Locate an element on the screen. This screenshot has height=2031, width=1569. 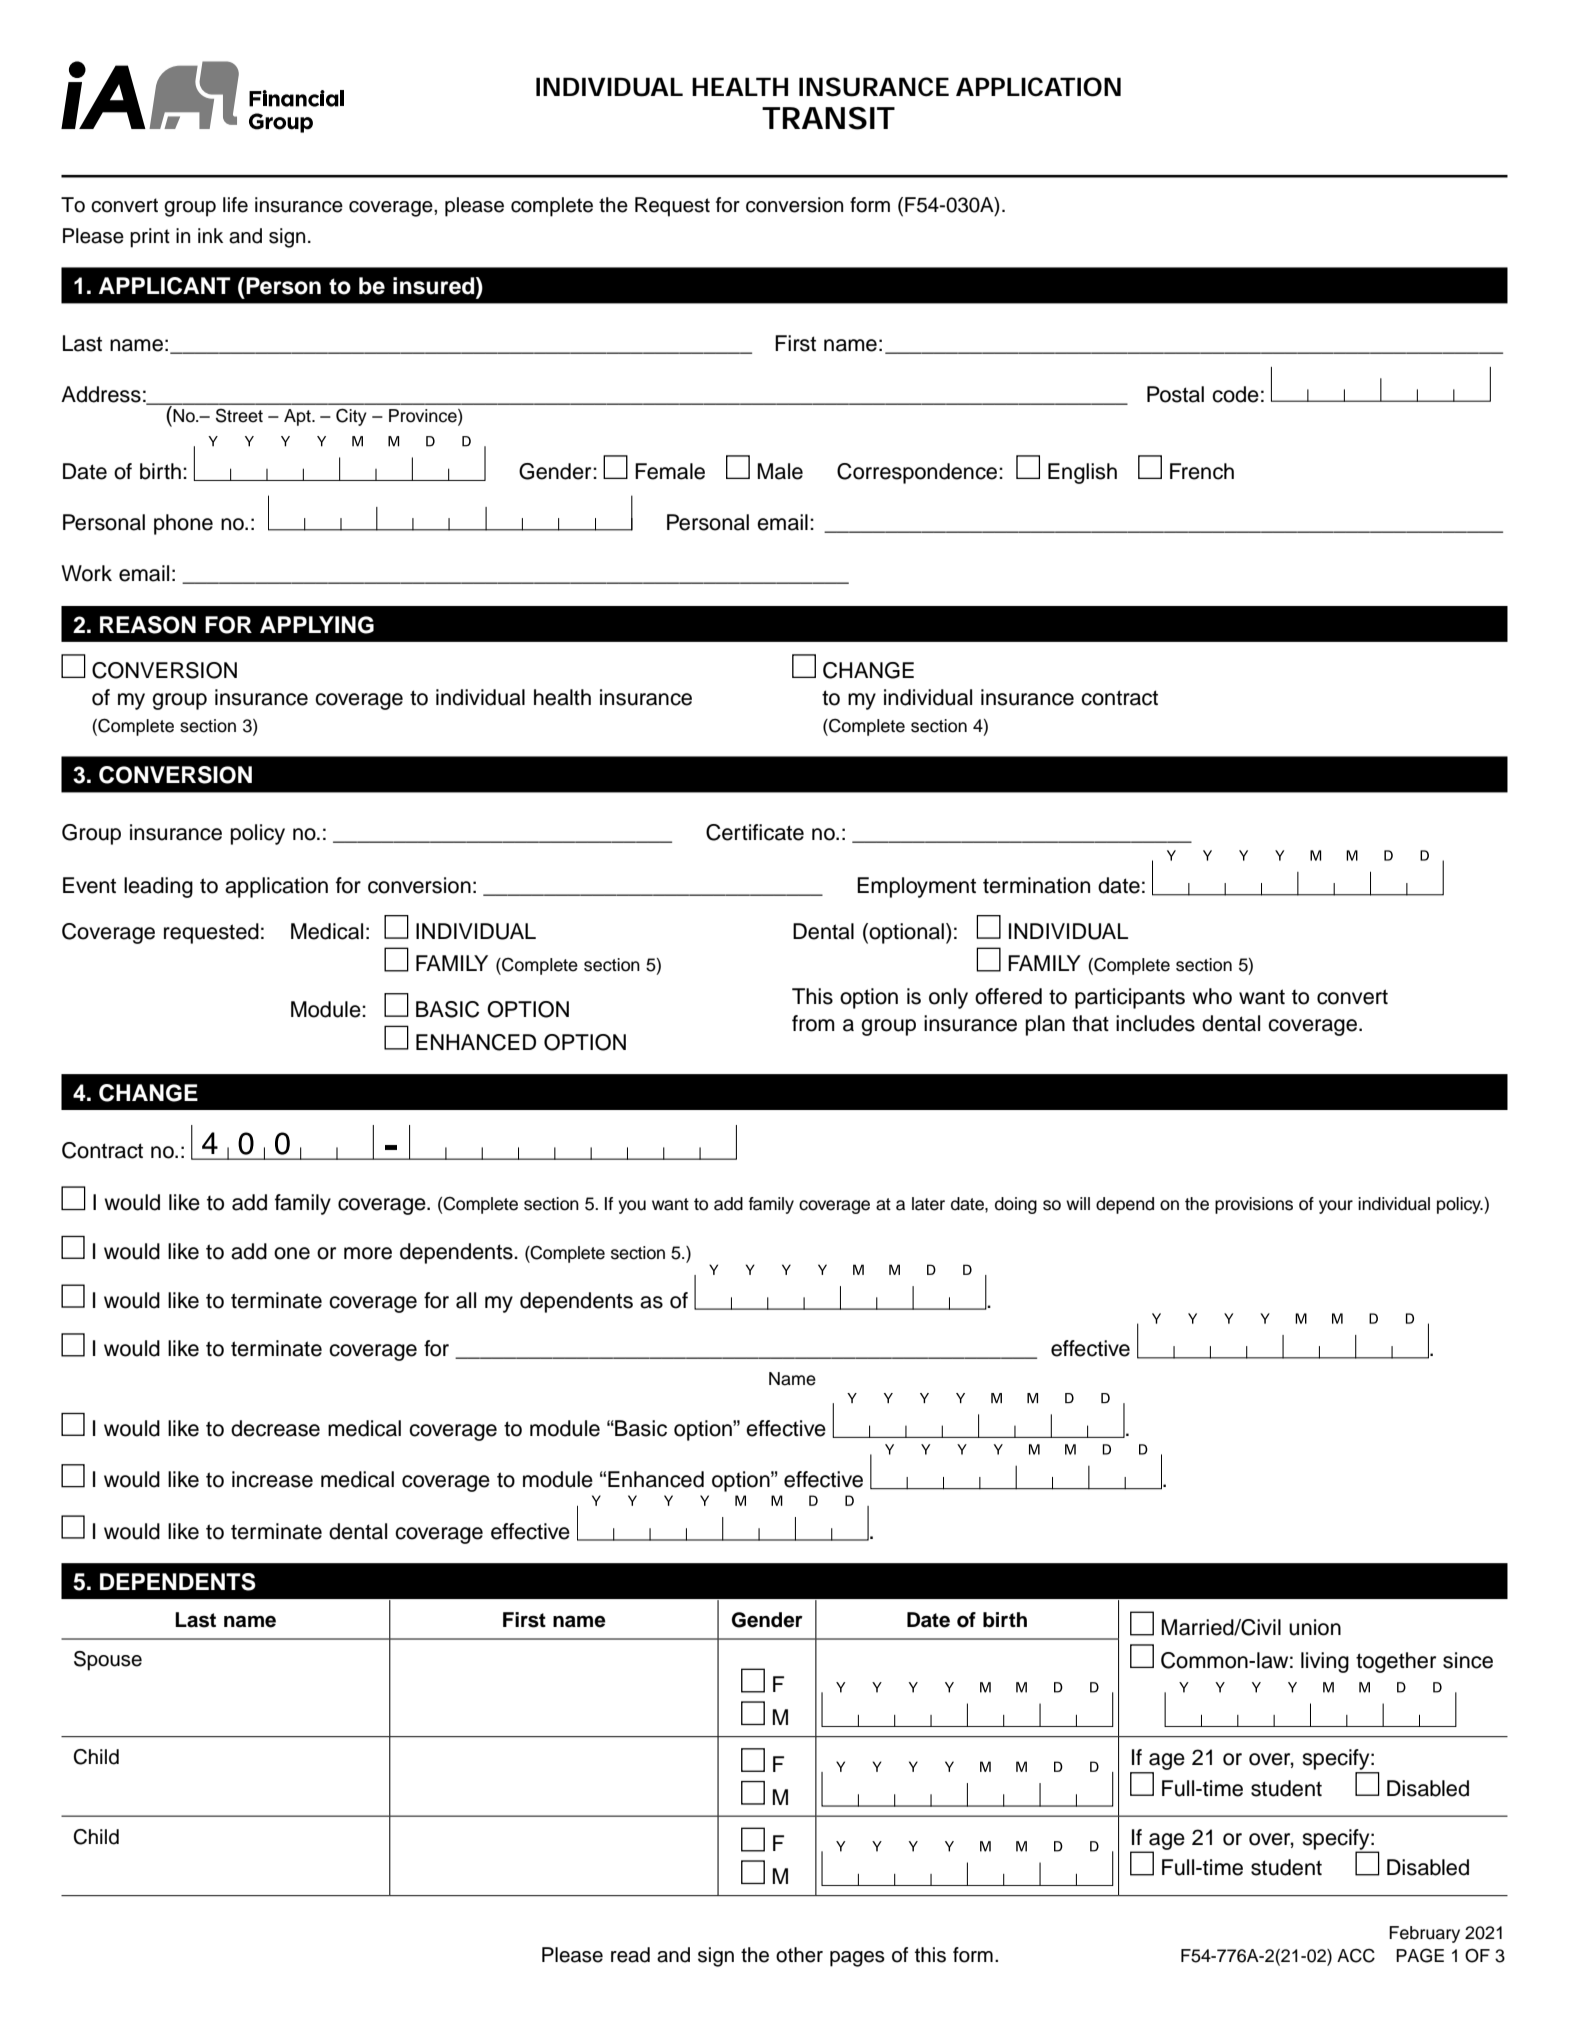
Spouse is located at coordinates (108, 1661).
